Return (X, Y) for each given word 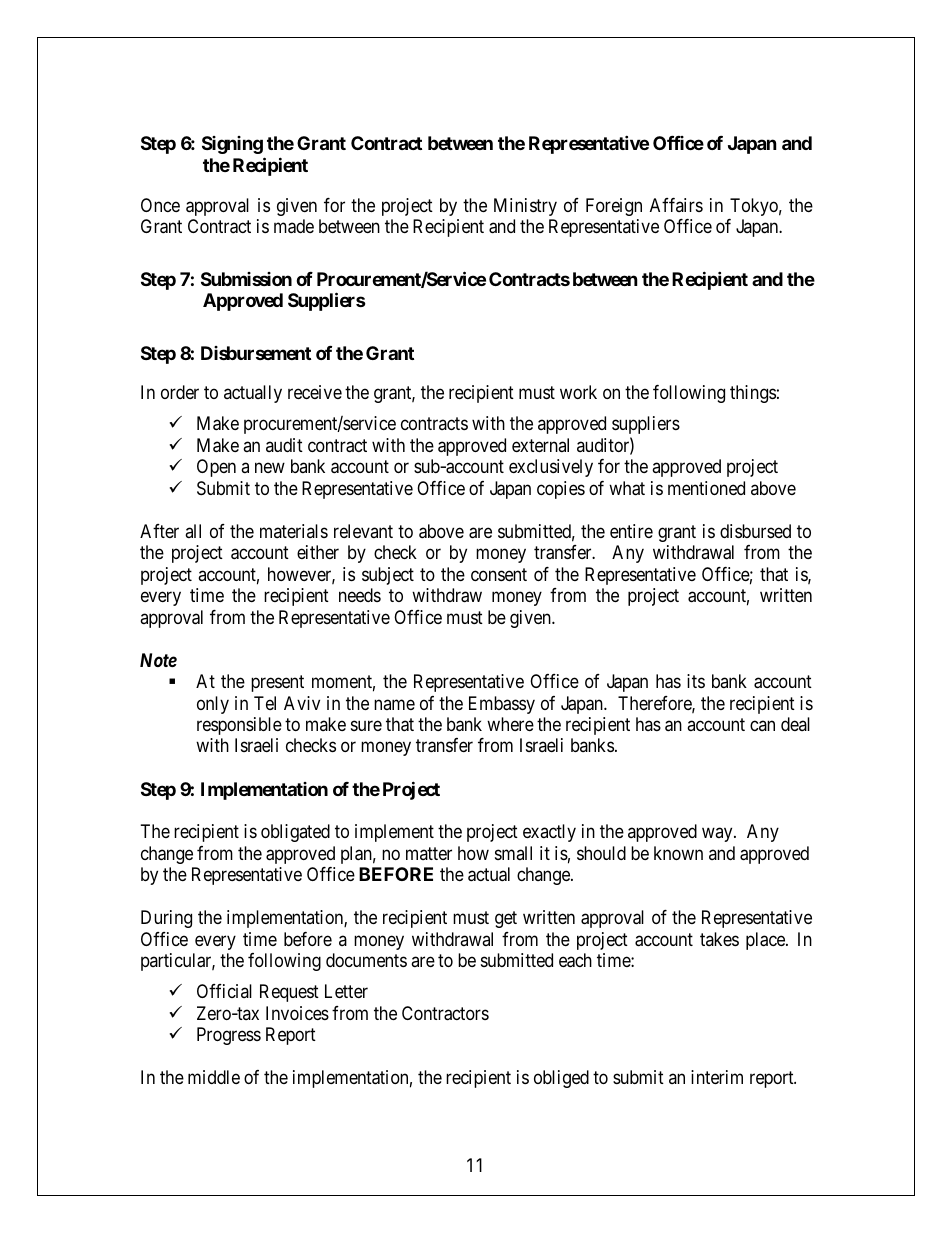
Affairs (676, 205)
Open (216, 468)
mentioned (706, 488)
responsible (239, 726)
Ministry (525, 207)
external (540, 445)
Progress (229, 1036)
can (762, 725)
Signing (232, 145)
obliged (561, 1079)
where (510, 724)
